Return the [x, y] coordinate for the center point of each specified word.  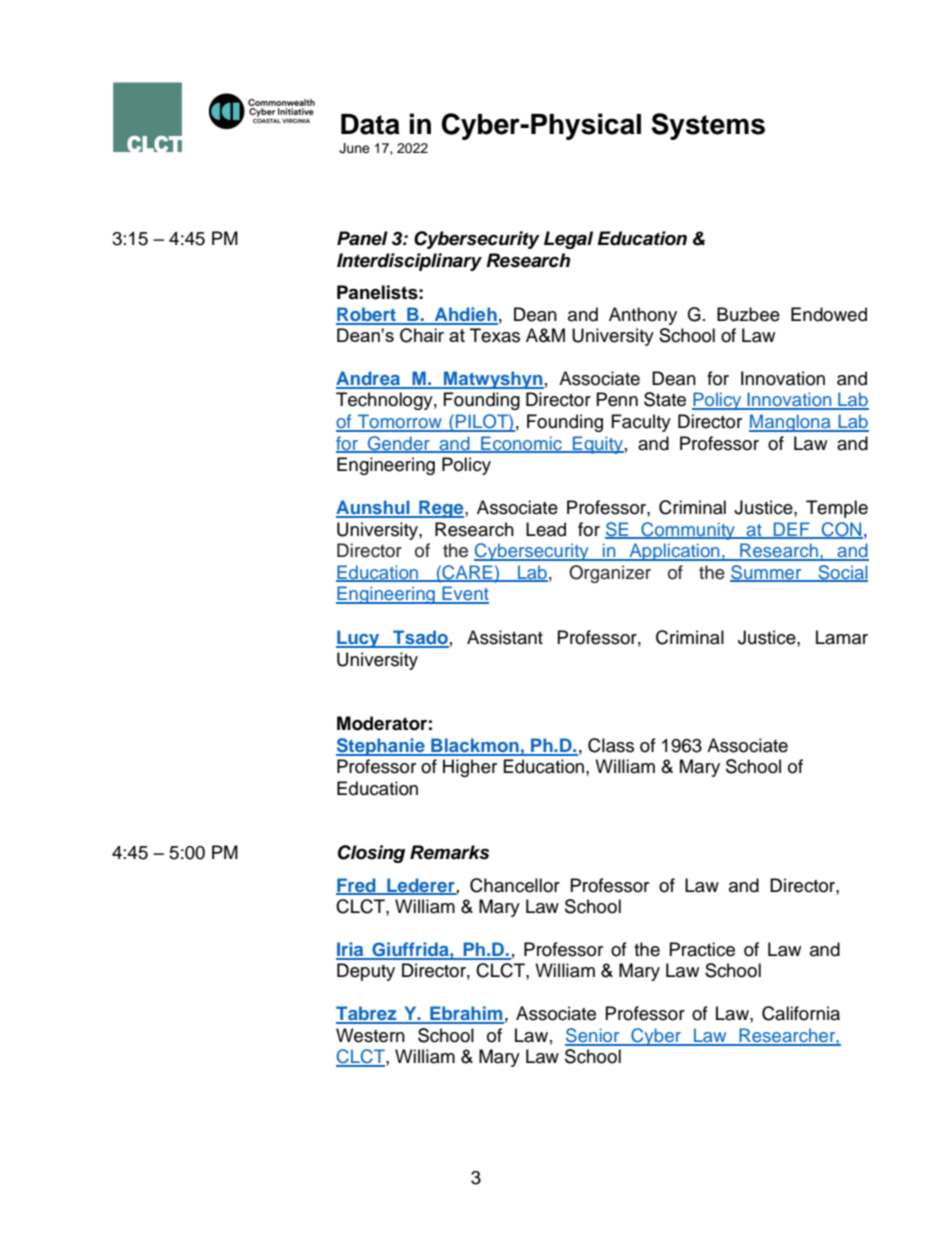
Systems [708, 126]
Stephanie [381, 747]
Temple [837, 509]
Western [370, 1035]
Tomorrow [400, 422]
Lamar [842, 637]
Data [370, 124]
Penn [617, 399]
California [801, 1013]
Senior [593, 1036]
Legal [568, 240]
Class [611, 745]
